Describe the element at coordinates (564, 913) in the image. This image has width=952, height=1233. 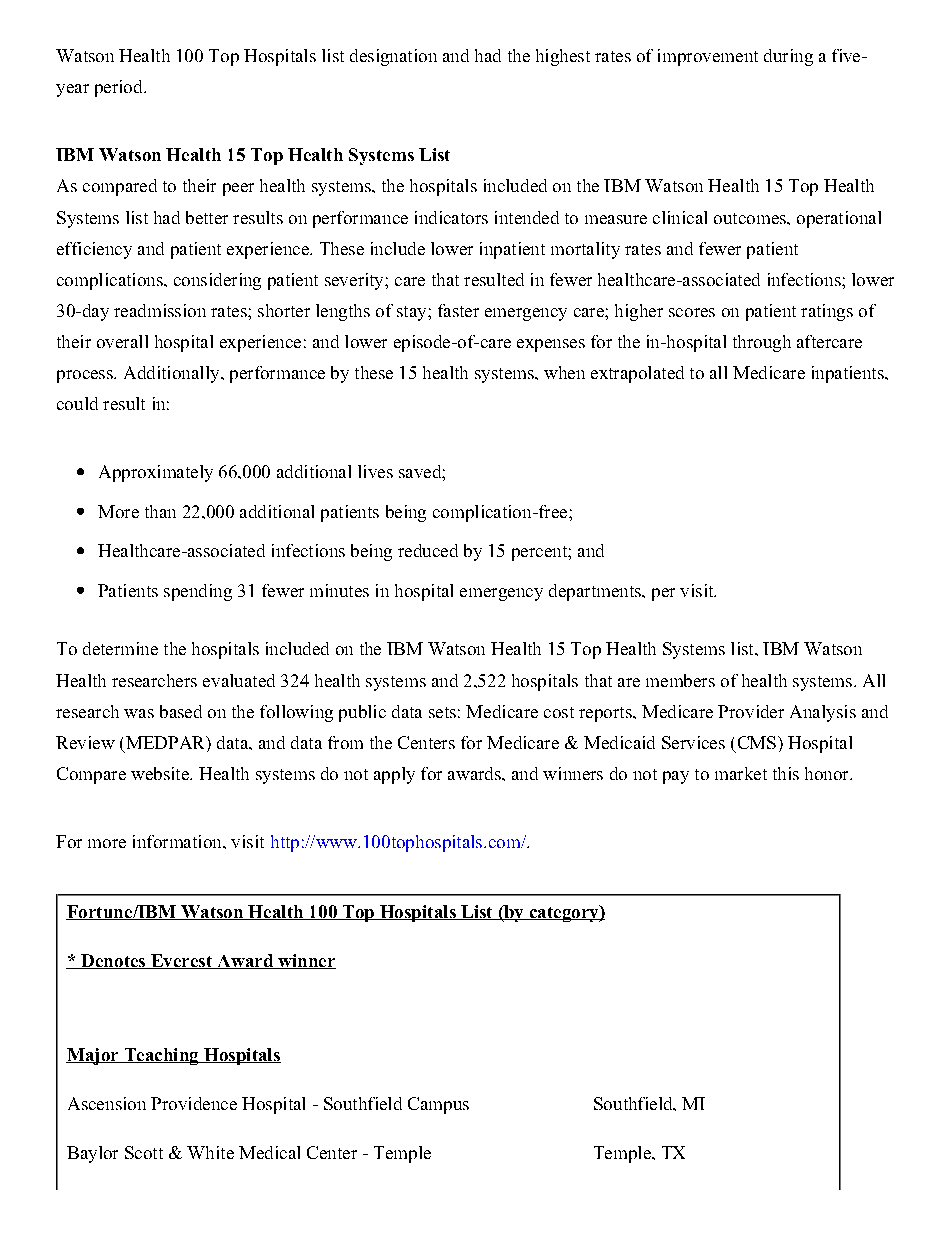
I see `category` at that location.
